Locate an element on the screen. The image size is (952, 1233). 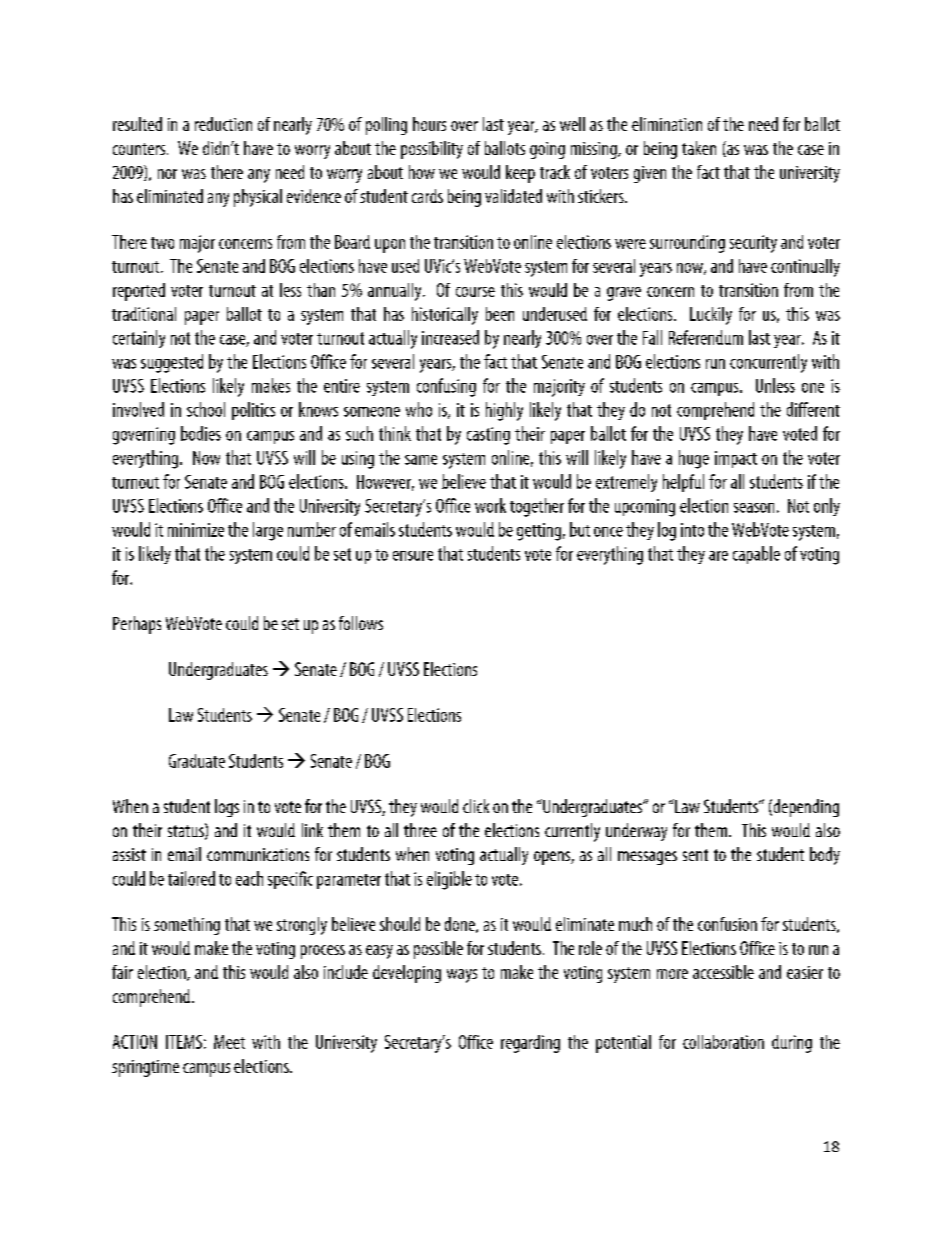
Perhaps is located at coordinates (137, 625).
